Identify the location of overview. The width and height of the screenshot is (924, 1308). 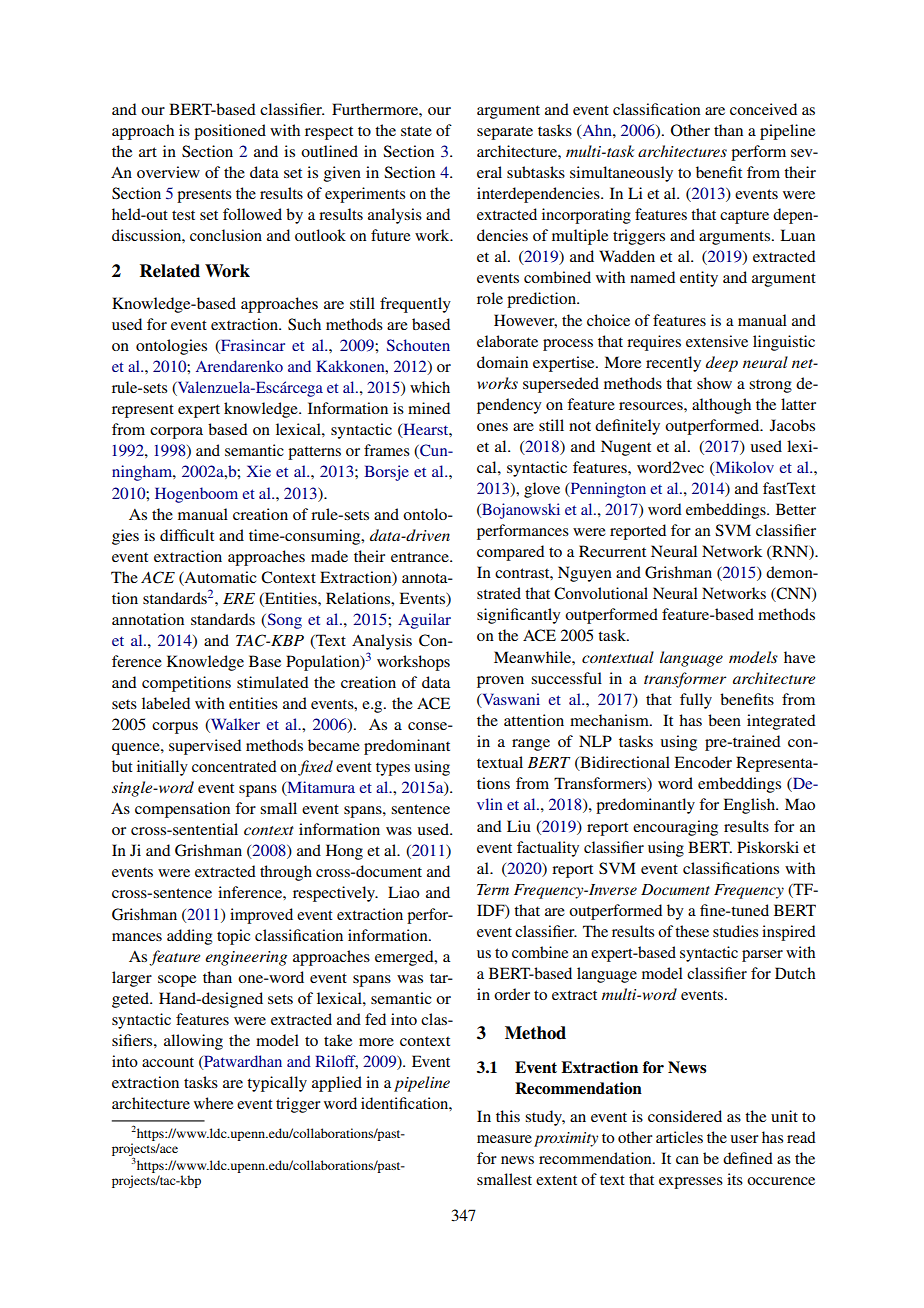
(168, 172).
